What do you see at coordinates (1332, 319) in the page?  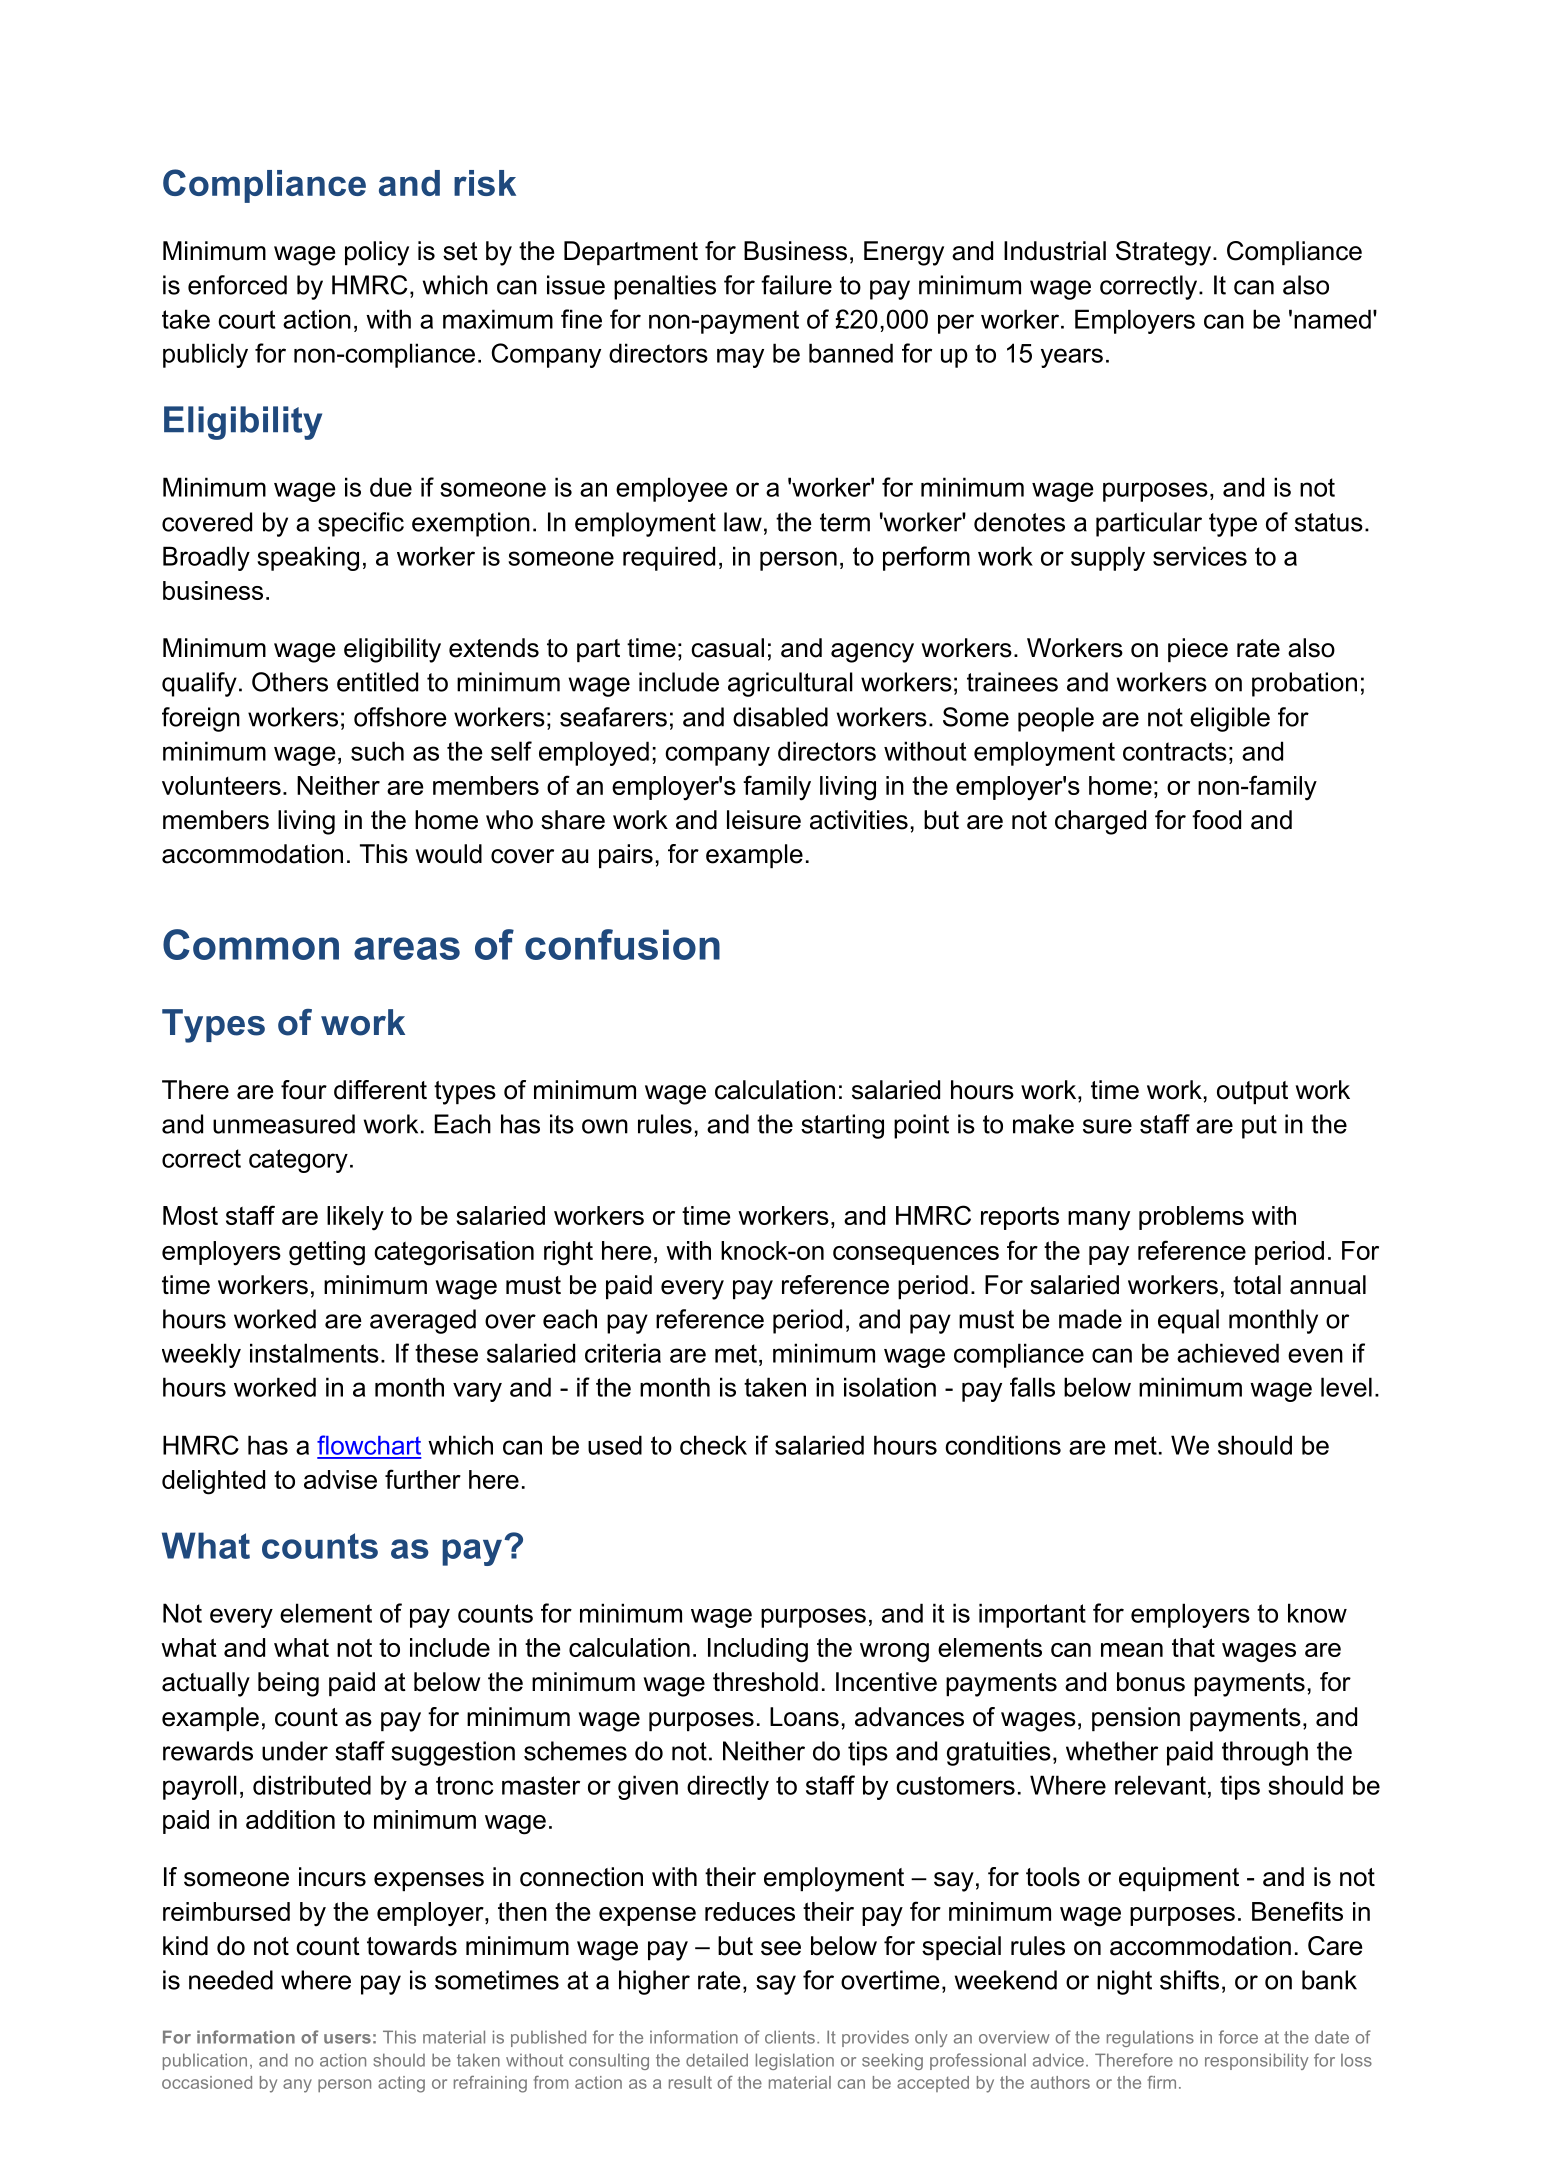 I see `named` at bounding box center [1332, 319].
